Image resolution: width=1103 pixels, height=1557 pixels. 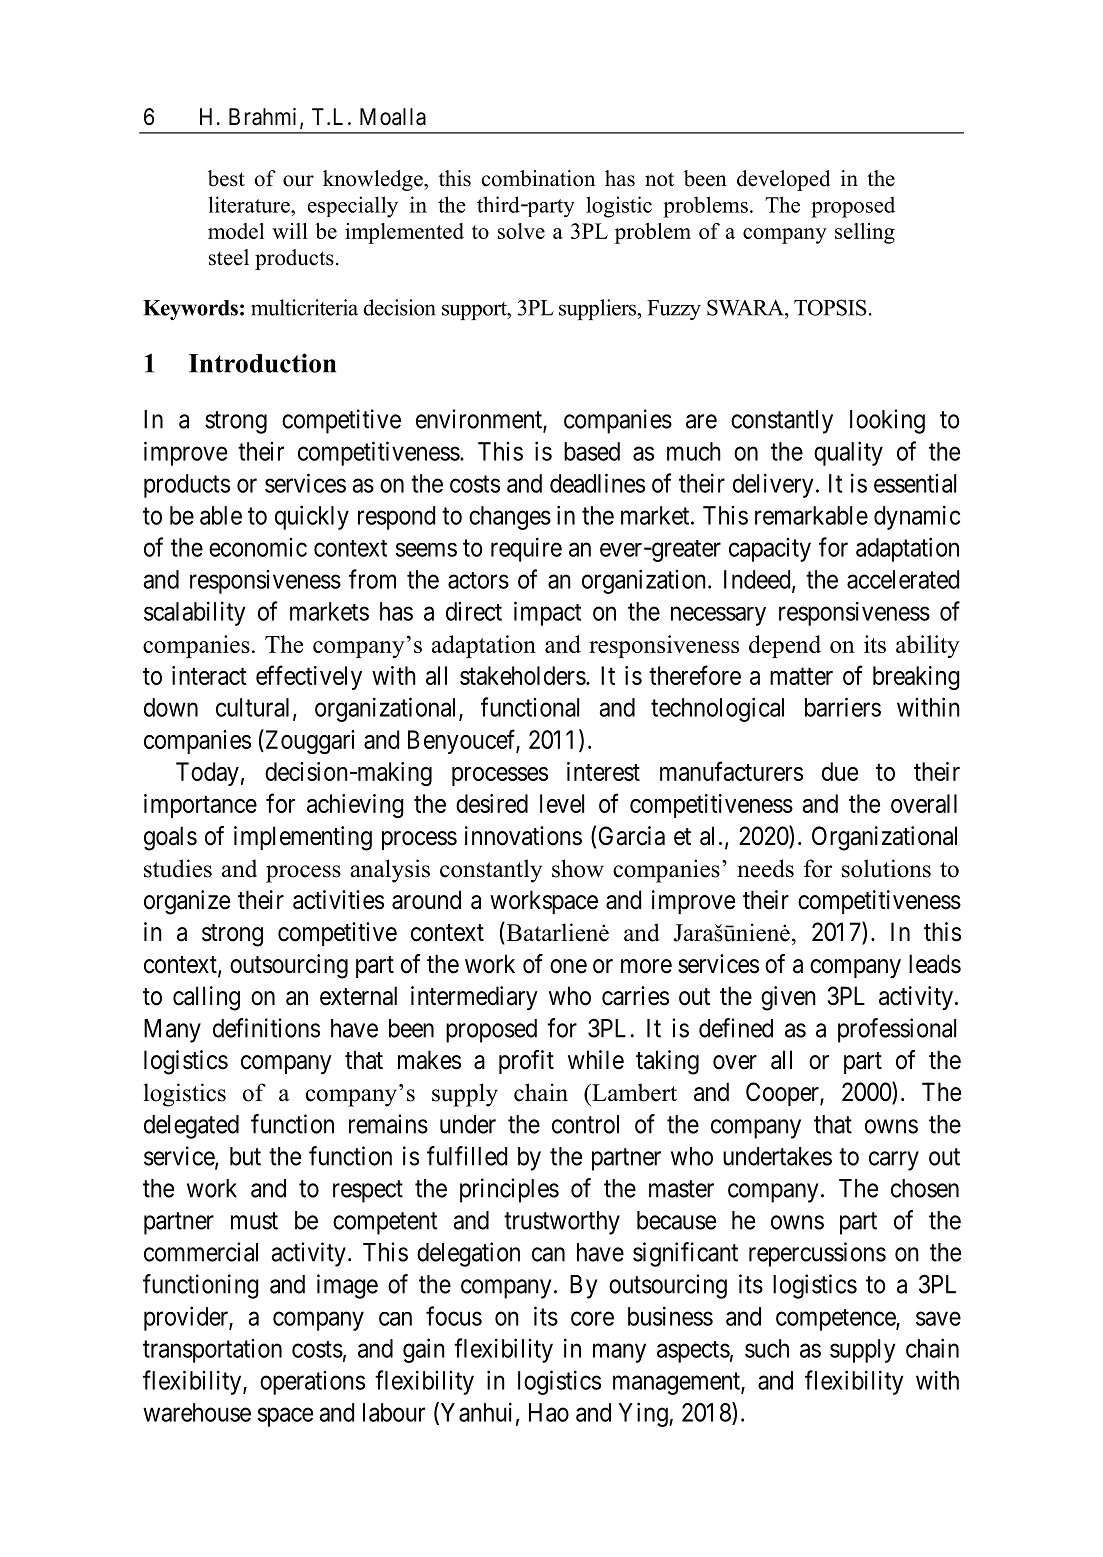 What do you see at coordinates (865, 233) in the screenshot?
I see `selling` at bounding box center [865, 233].
